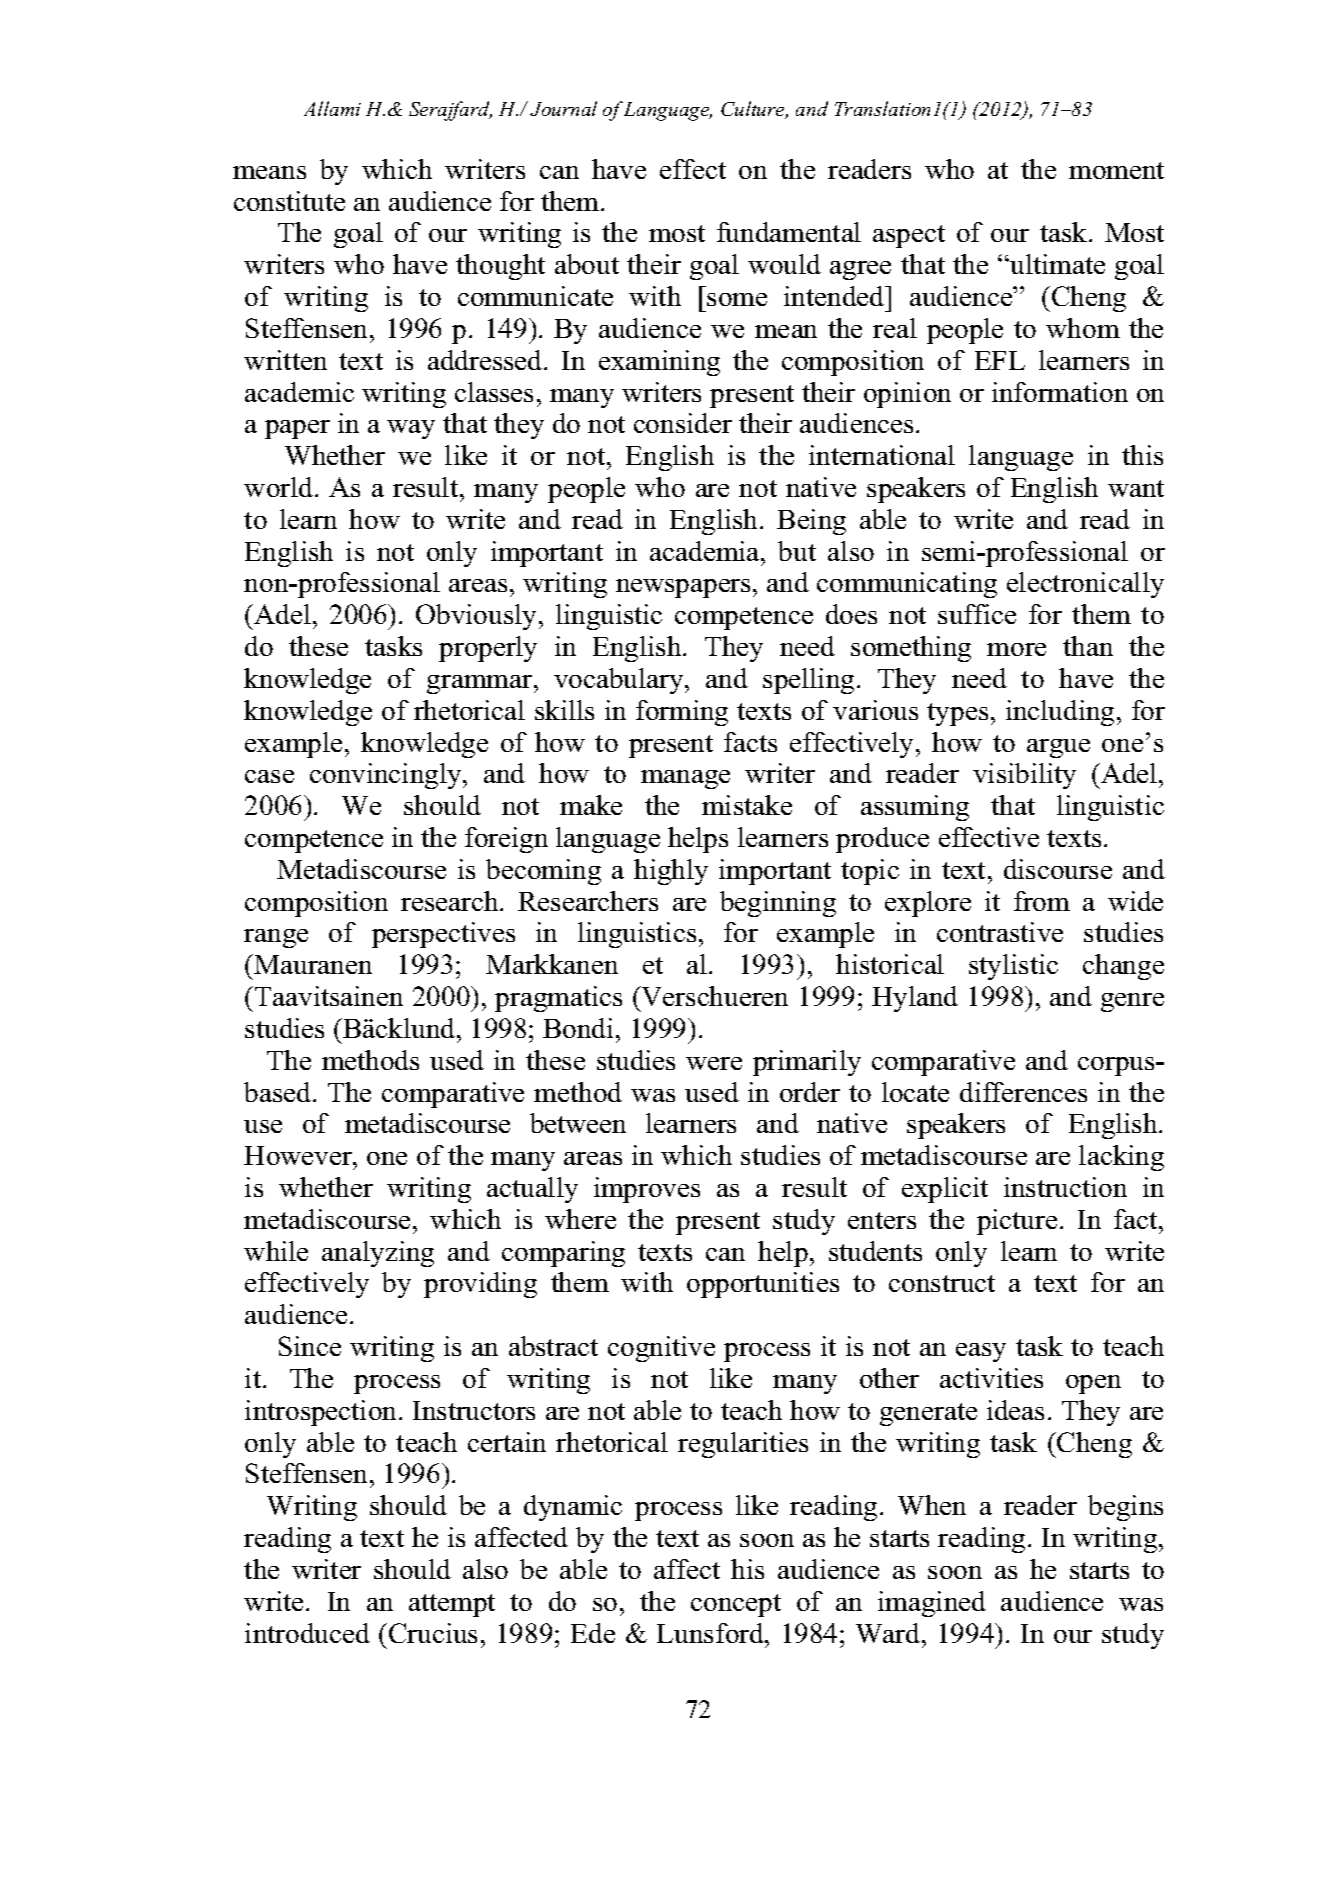 The width and height of the screenshot is (1323, 1880). What do you see at coordinates (736, 1605) in the screenshot?
I see `concept` at bounding box center [736, 1605].
